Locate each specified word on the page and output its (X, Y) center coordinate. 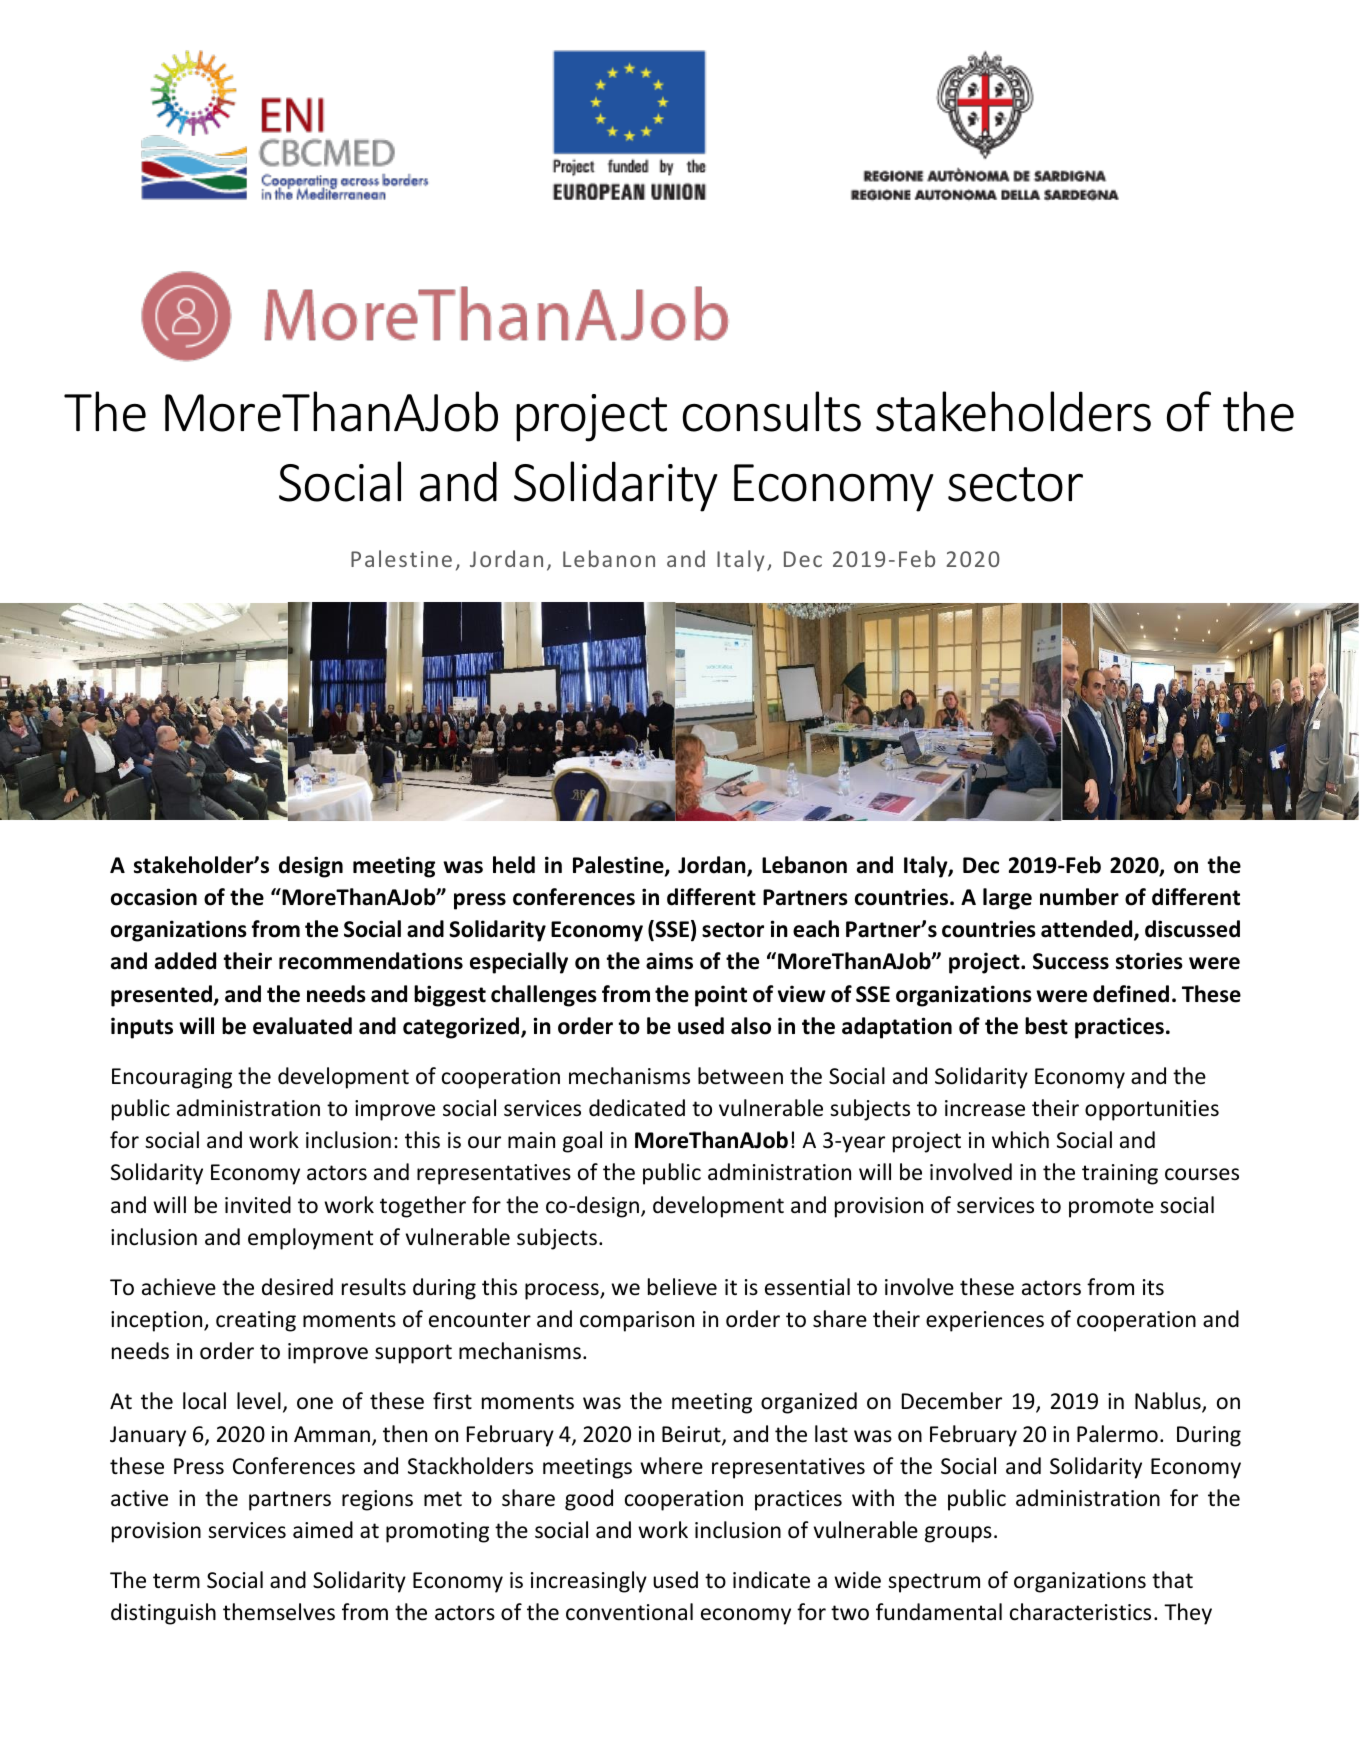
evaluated (302, 1026)
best (1046, 1026)
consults (772, 411)
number (1079, 897)
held (514, 865)
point (721, 996)
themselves (279, 1612)
